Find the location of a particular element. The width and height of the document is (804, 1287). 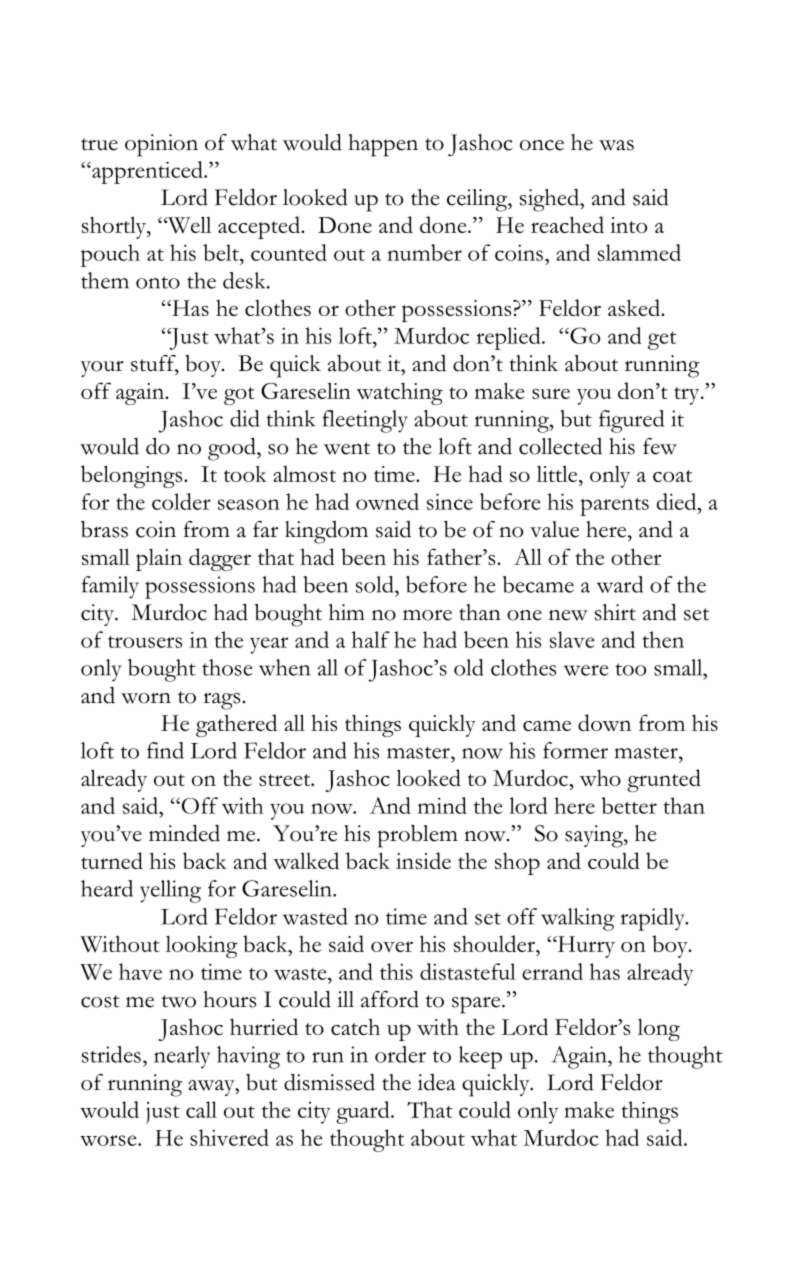

into is located at coordinates (628, 225).
